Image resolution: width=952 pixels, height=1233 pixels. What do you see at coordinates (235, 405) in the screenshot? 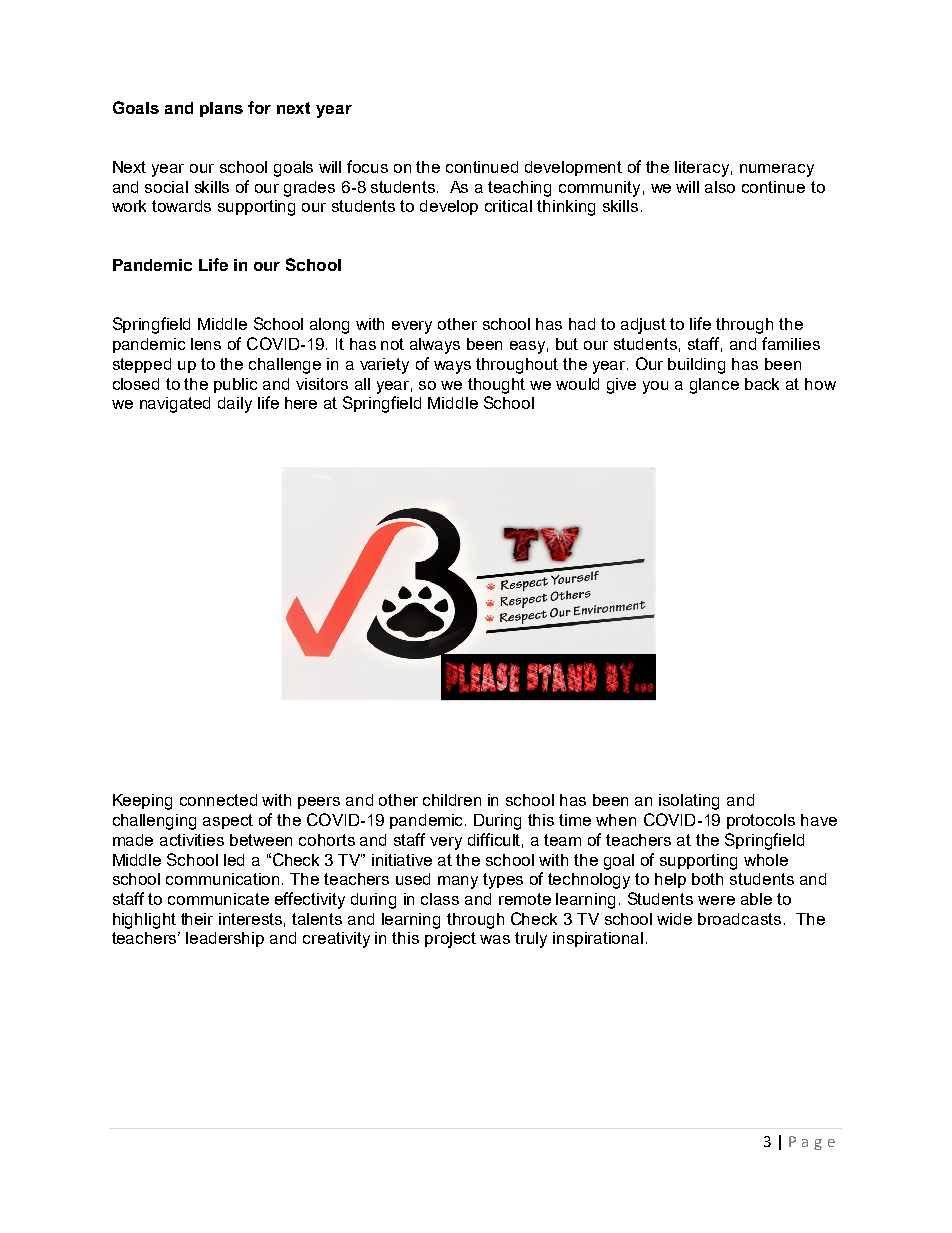
I see `daily` at bounding box center [235, 405].
